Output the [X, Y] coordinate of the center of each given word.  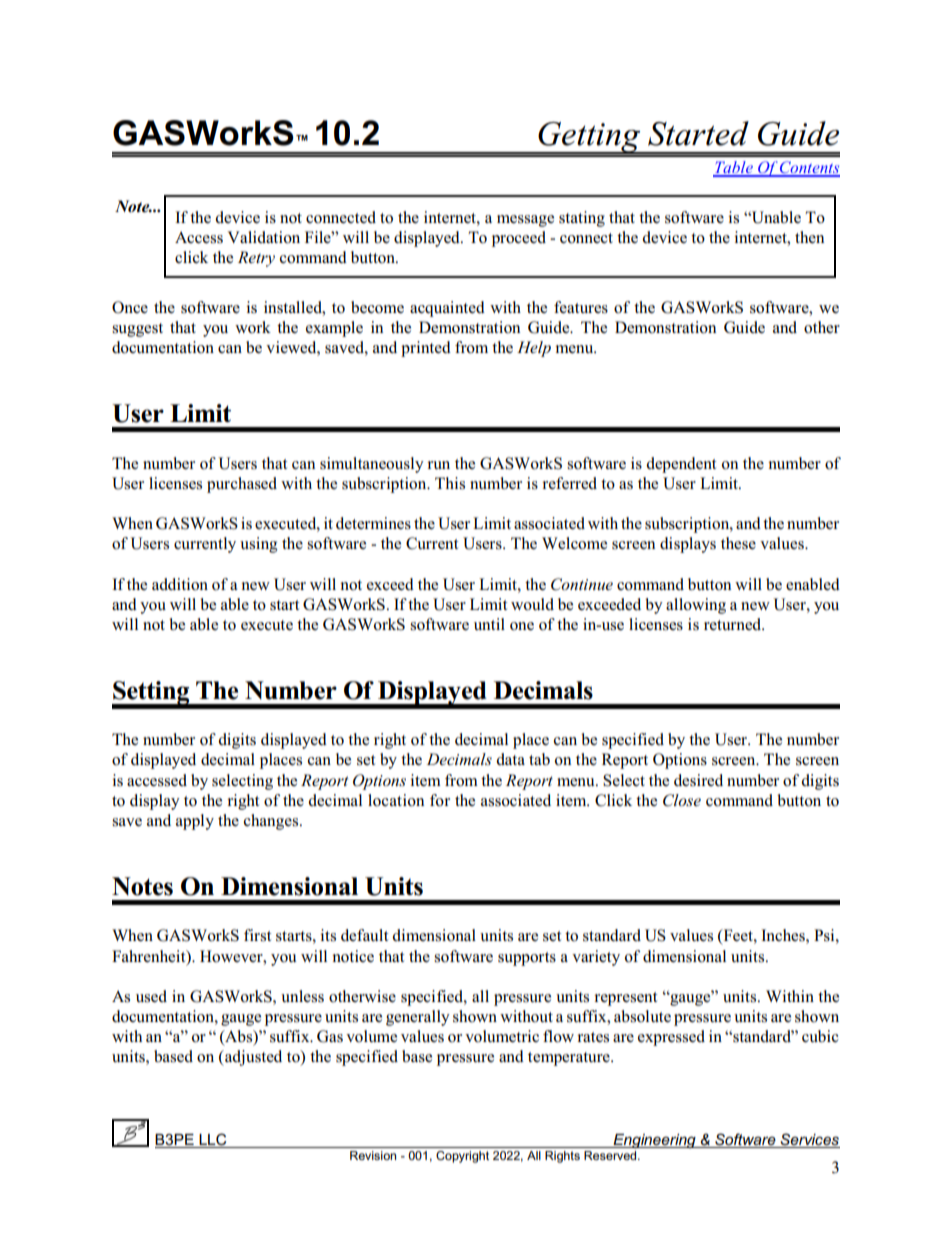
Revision [373, 1155]
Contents [808, 168]
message [525, 221]
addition [180, 584]
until [489, 624]
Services [809, 1139]
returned [734, 624]
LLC [212, 1139]
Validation [264, 237]
